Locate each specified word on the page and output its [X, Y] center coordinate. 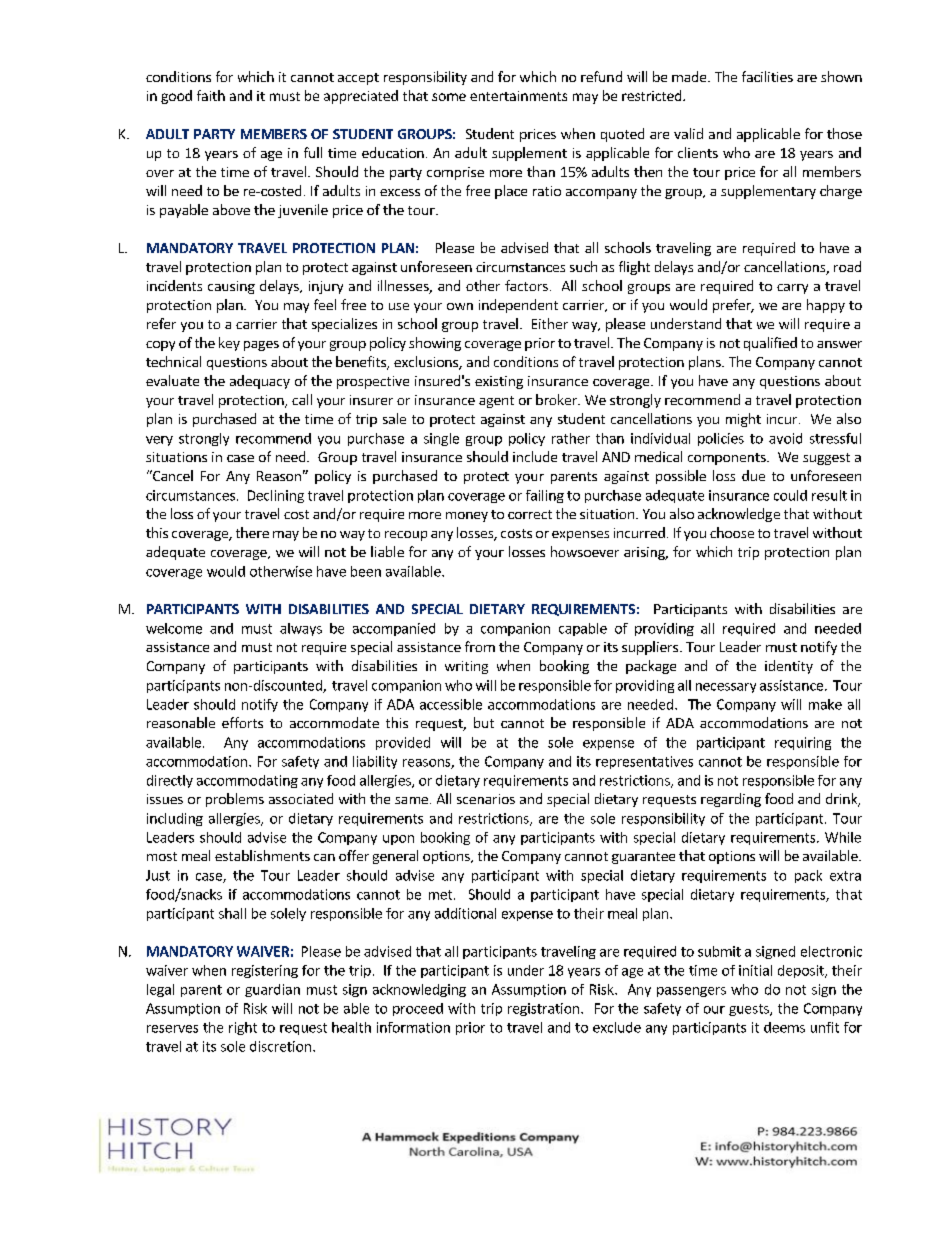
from [480, 646]
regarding [731, 800]
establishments [262, 855]
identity [789, 667]
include [535, 456]
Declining [276, 496]
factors [526, 285]
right [243, 1028]
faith [211, 95]
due [753, 475]
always [301, 629]
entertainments [518, 96]
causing [231, 287]
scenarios [486, 799]
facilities [767, 76]
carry [792, 289]
